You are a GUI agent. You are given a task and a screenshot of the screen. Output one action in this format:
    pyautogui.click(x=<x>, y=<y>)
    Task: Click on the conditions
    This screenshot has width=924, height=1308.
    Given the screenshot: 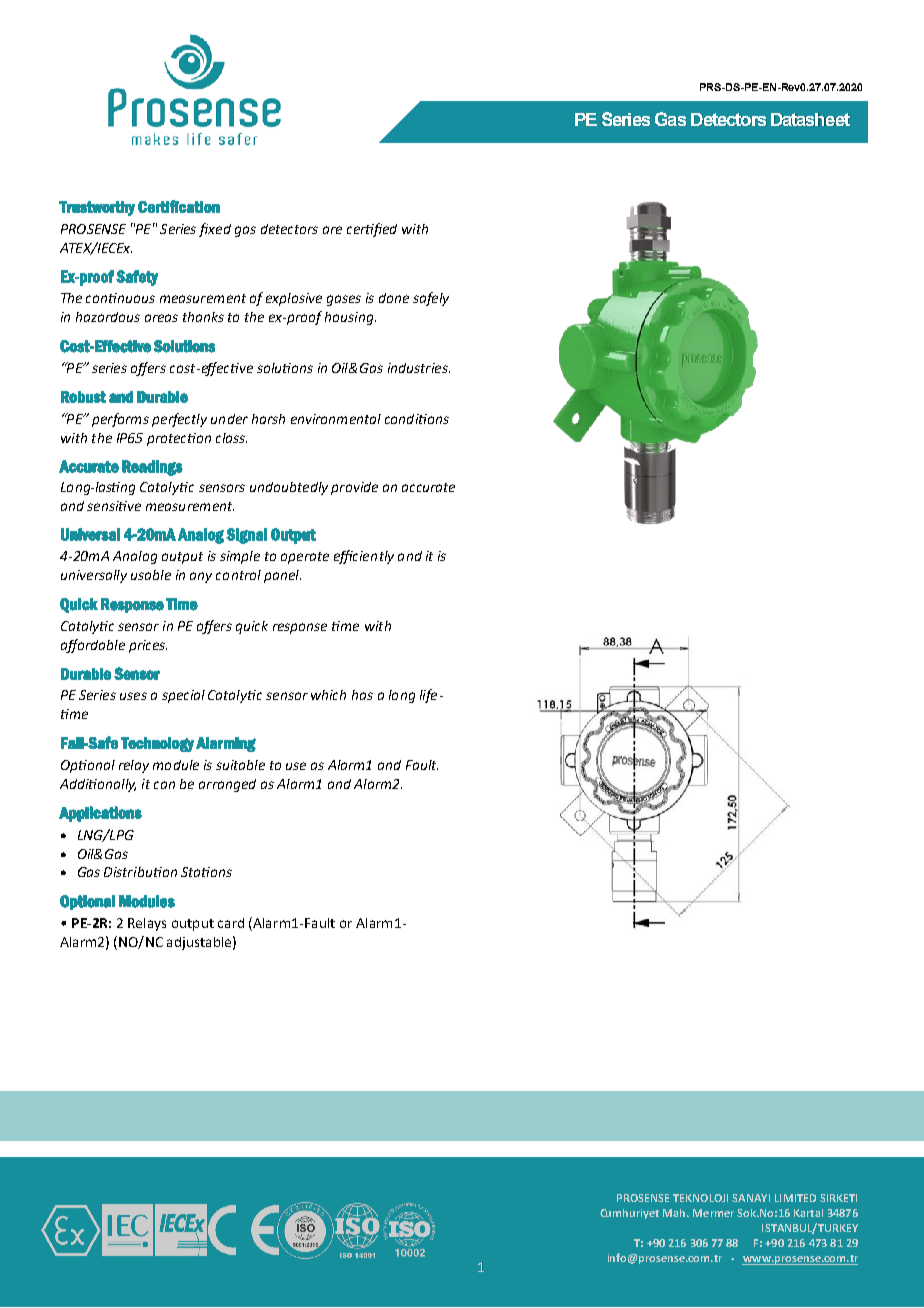 What is the action you would take?
    pyautogui.click(x=417, y=419)
